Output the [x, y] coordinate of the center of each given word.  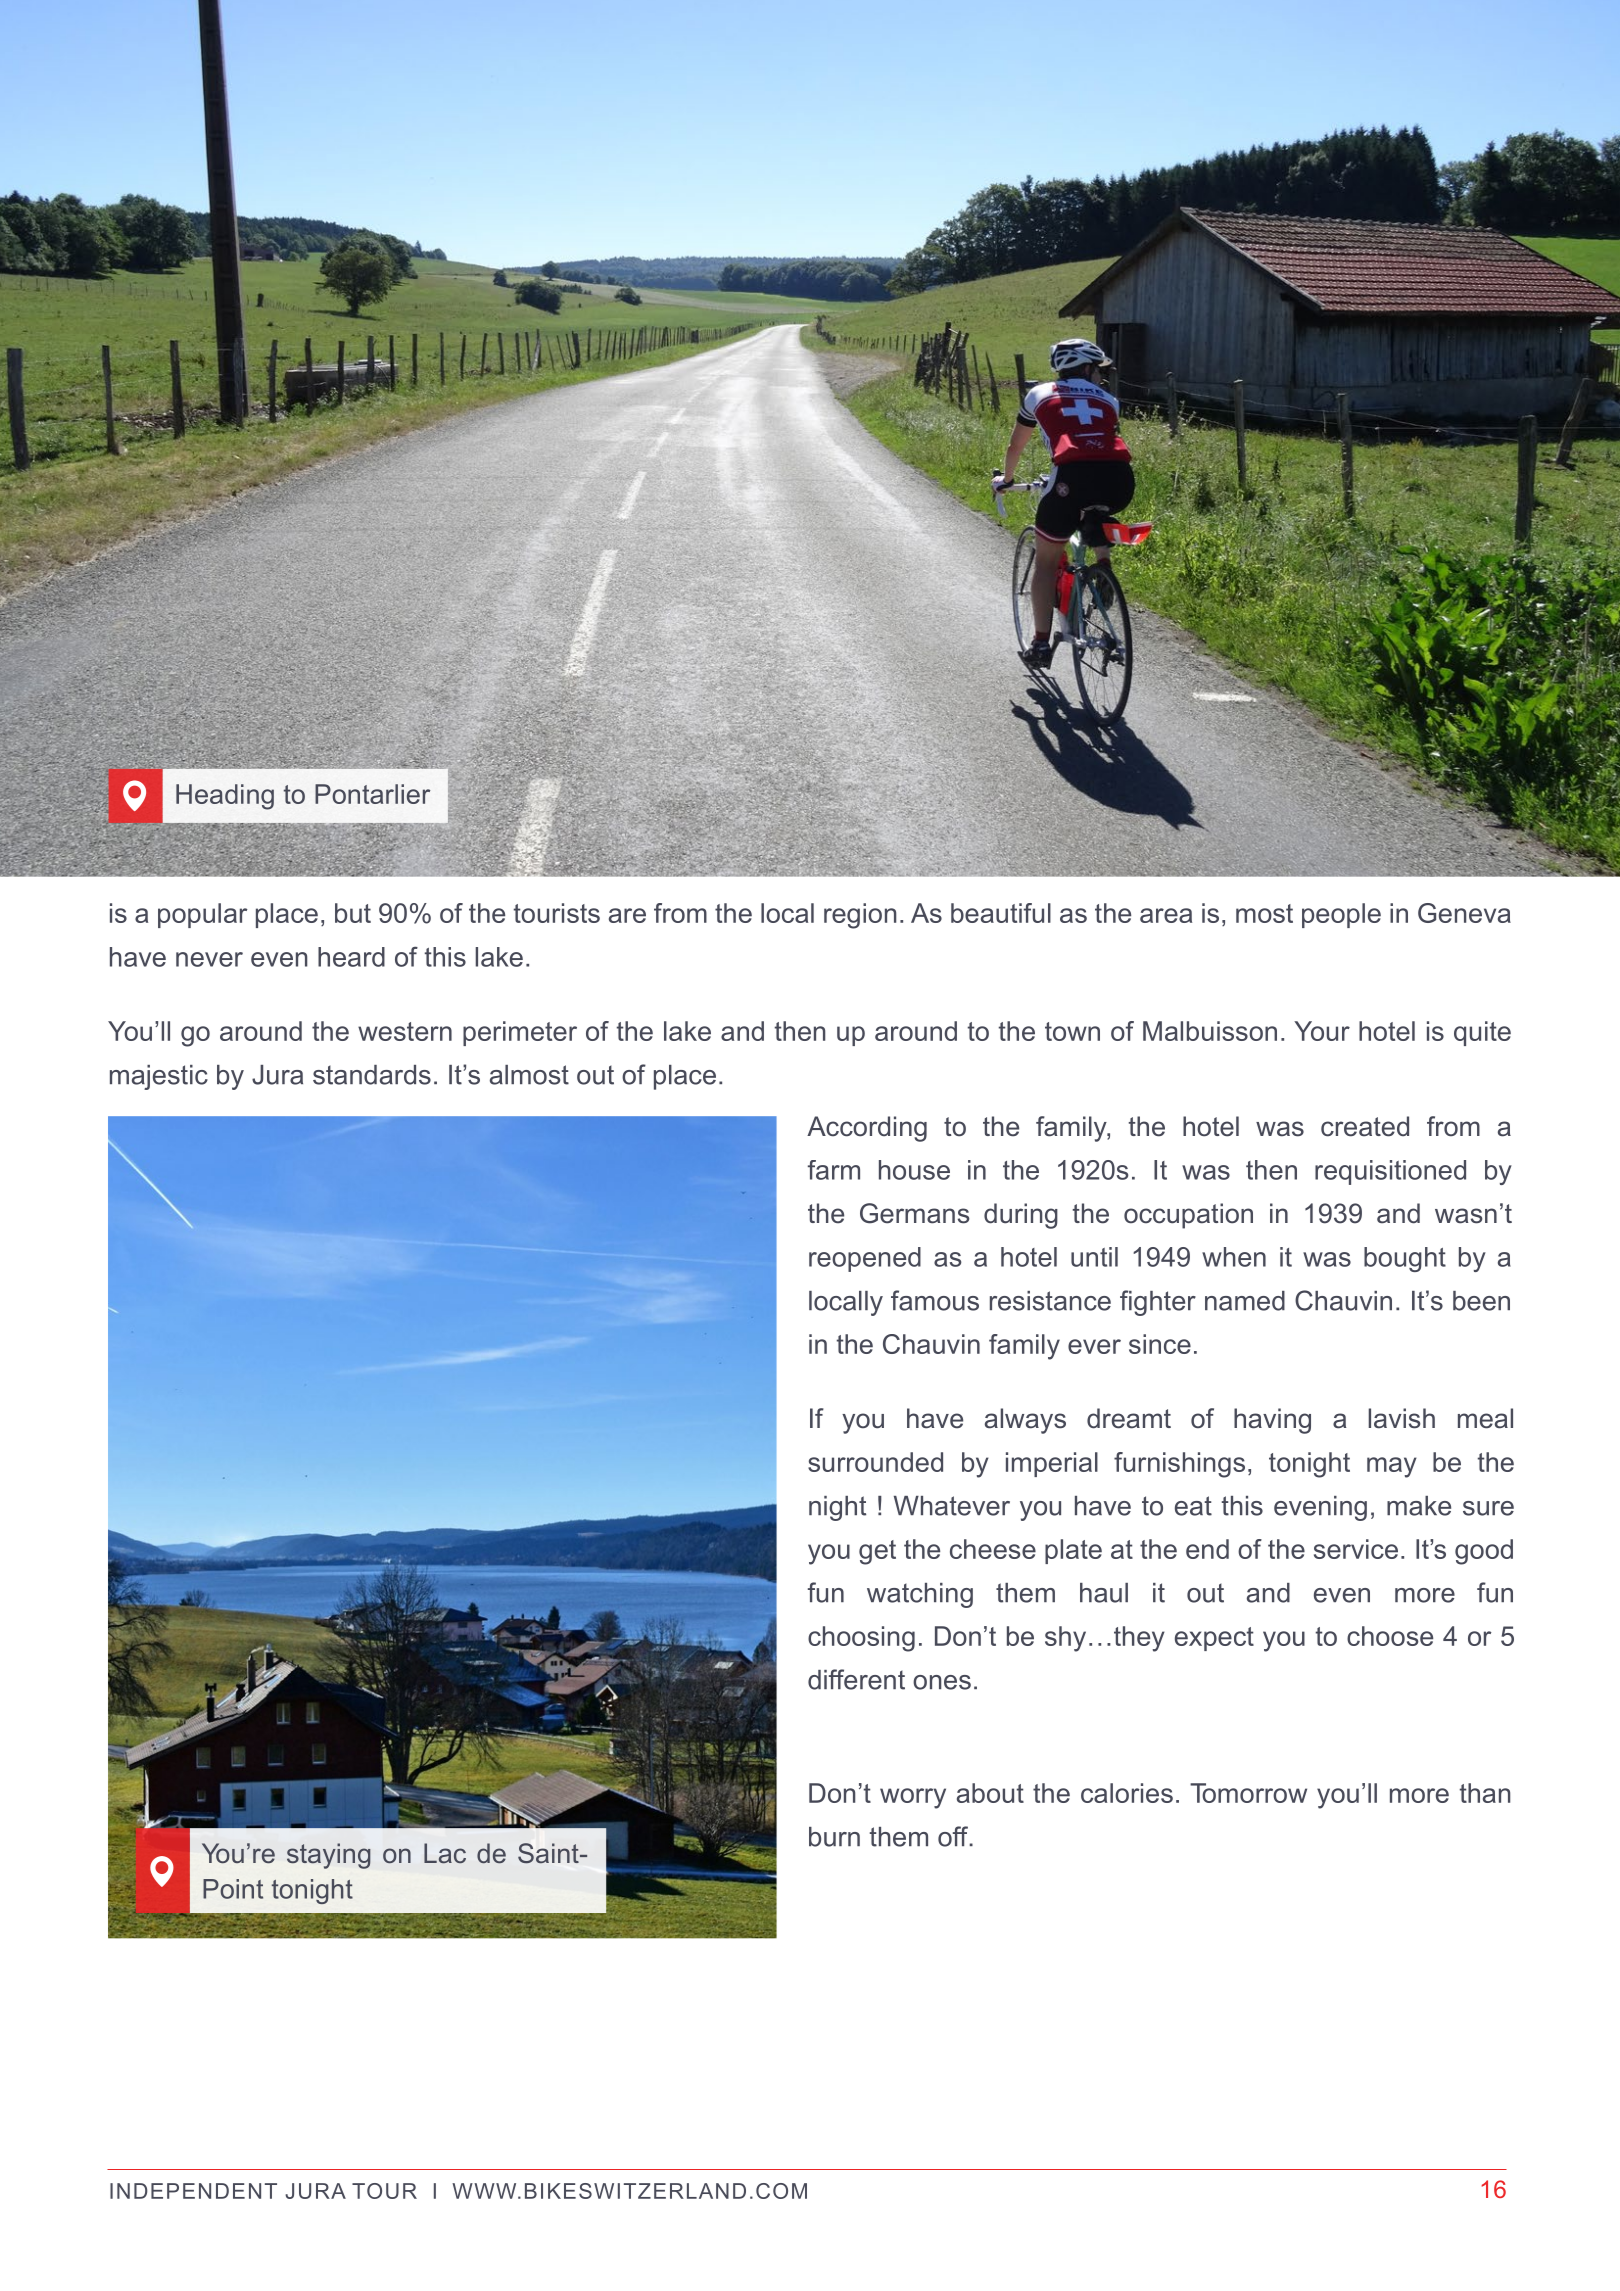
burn [834, 1837]
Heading [225, 797]
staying [329, 1856]
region [860, 916]
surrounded [875, 1462]
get [877, 1552]
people [1341, 915]
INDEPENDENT [193, 2191]
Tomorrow [1248, 1793]
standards [372, 1075]
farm [834, 1170]
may [1392, 1467]
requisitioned [1390, 1172]
